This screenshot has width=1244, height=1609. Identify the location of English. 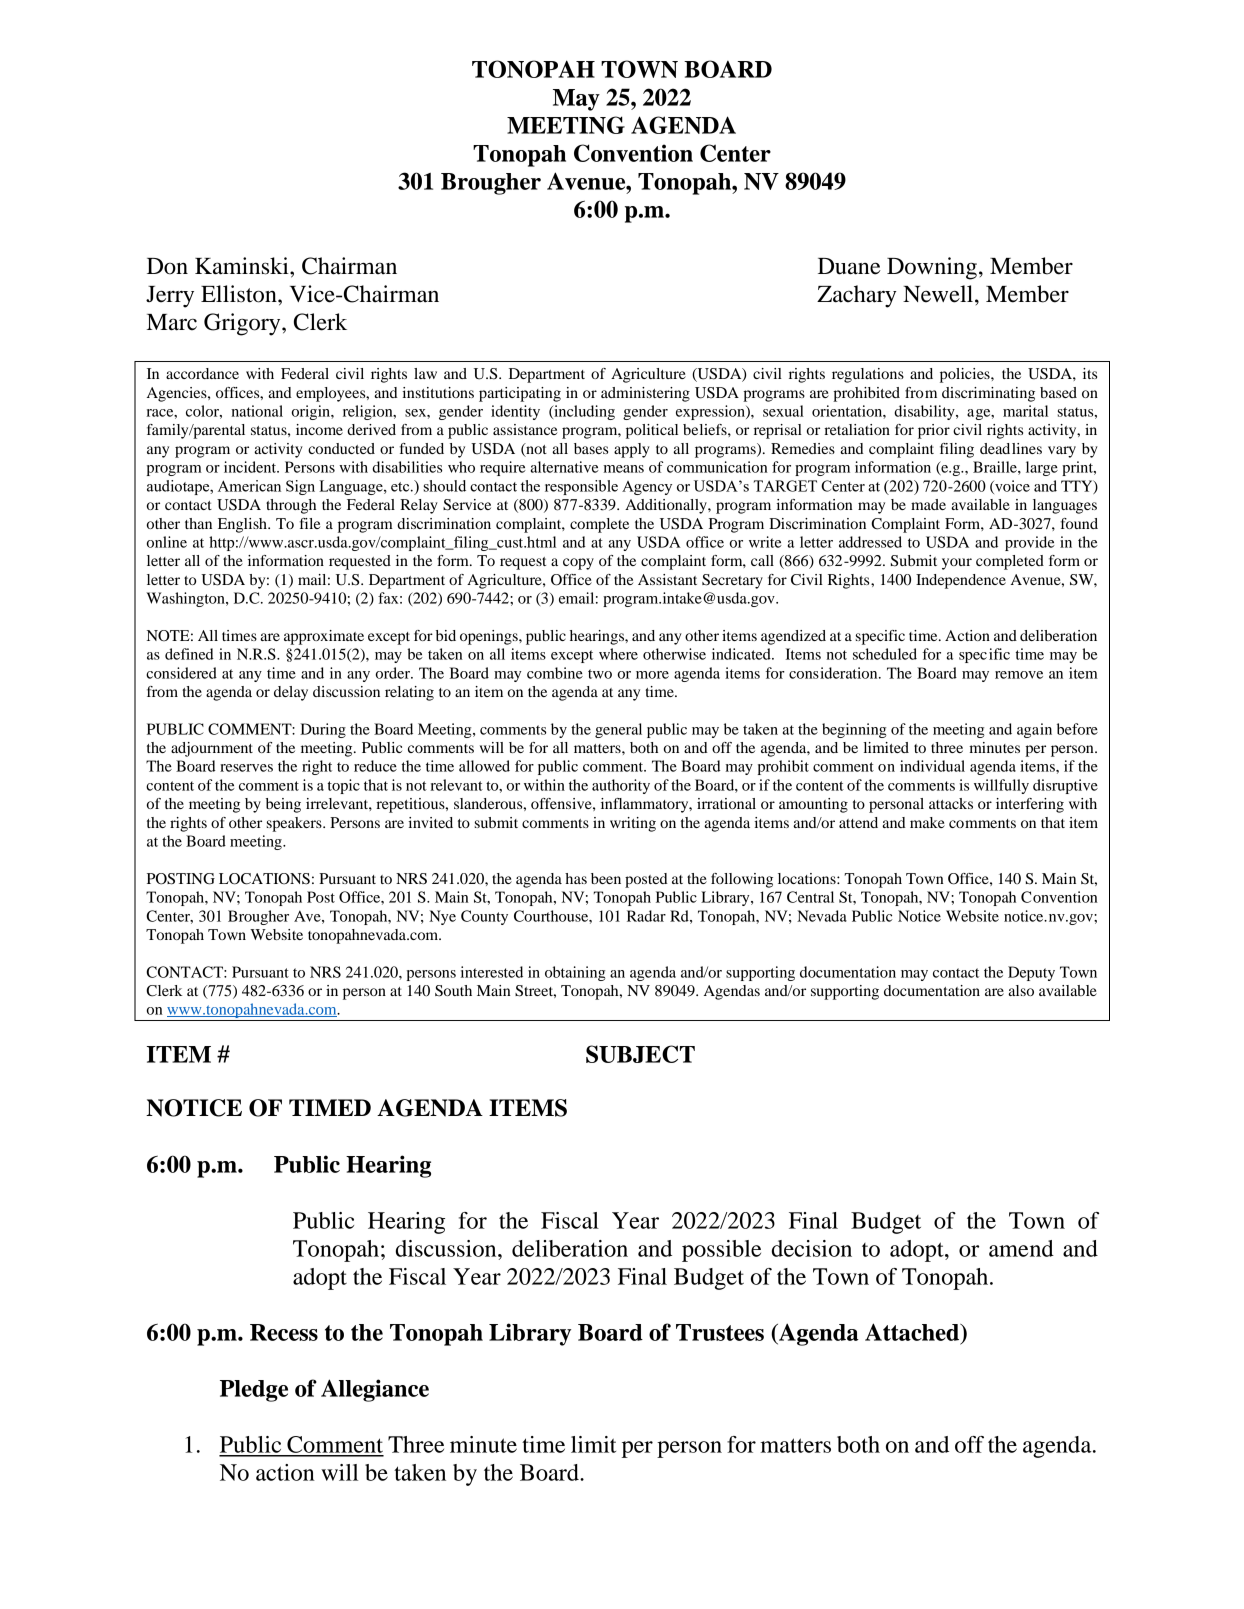
(243, 525).
